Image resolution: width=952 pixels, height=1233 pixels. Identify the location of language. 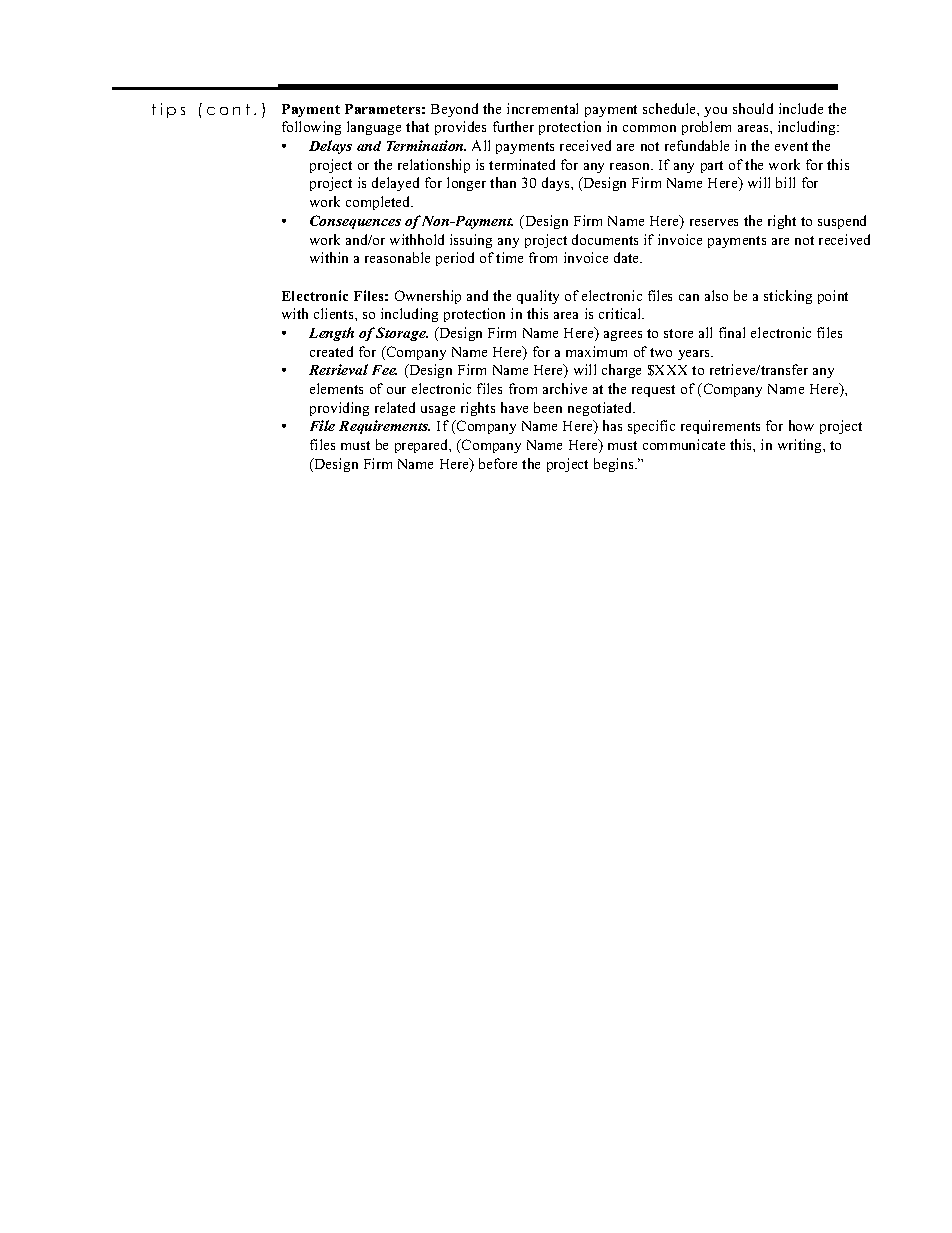
(374, 128).
